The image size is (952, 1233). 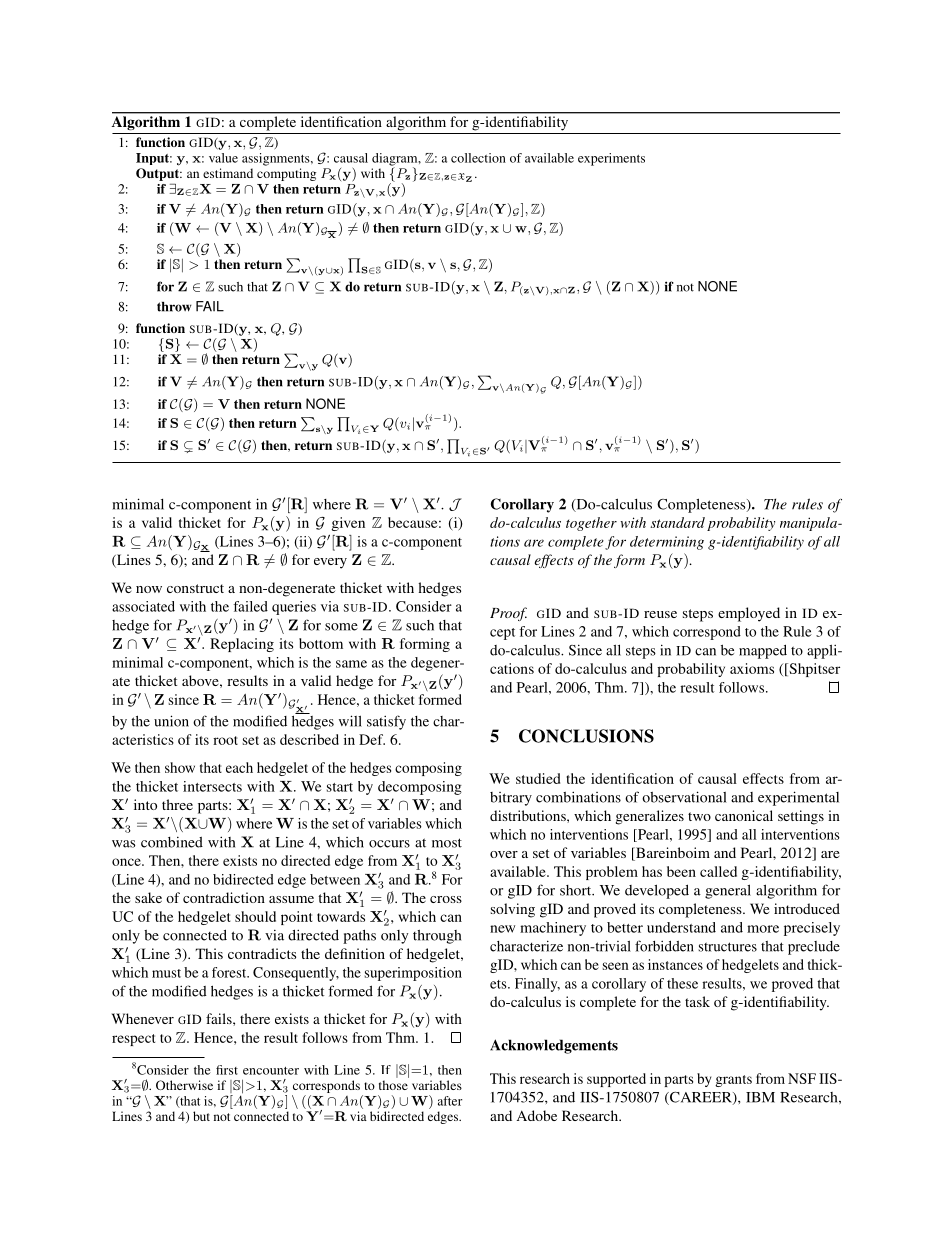 What do you see at coordinates (733, 1081) in the screenshot?
I see `grants` at bounding box center [733, 1081].
